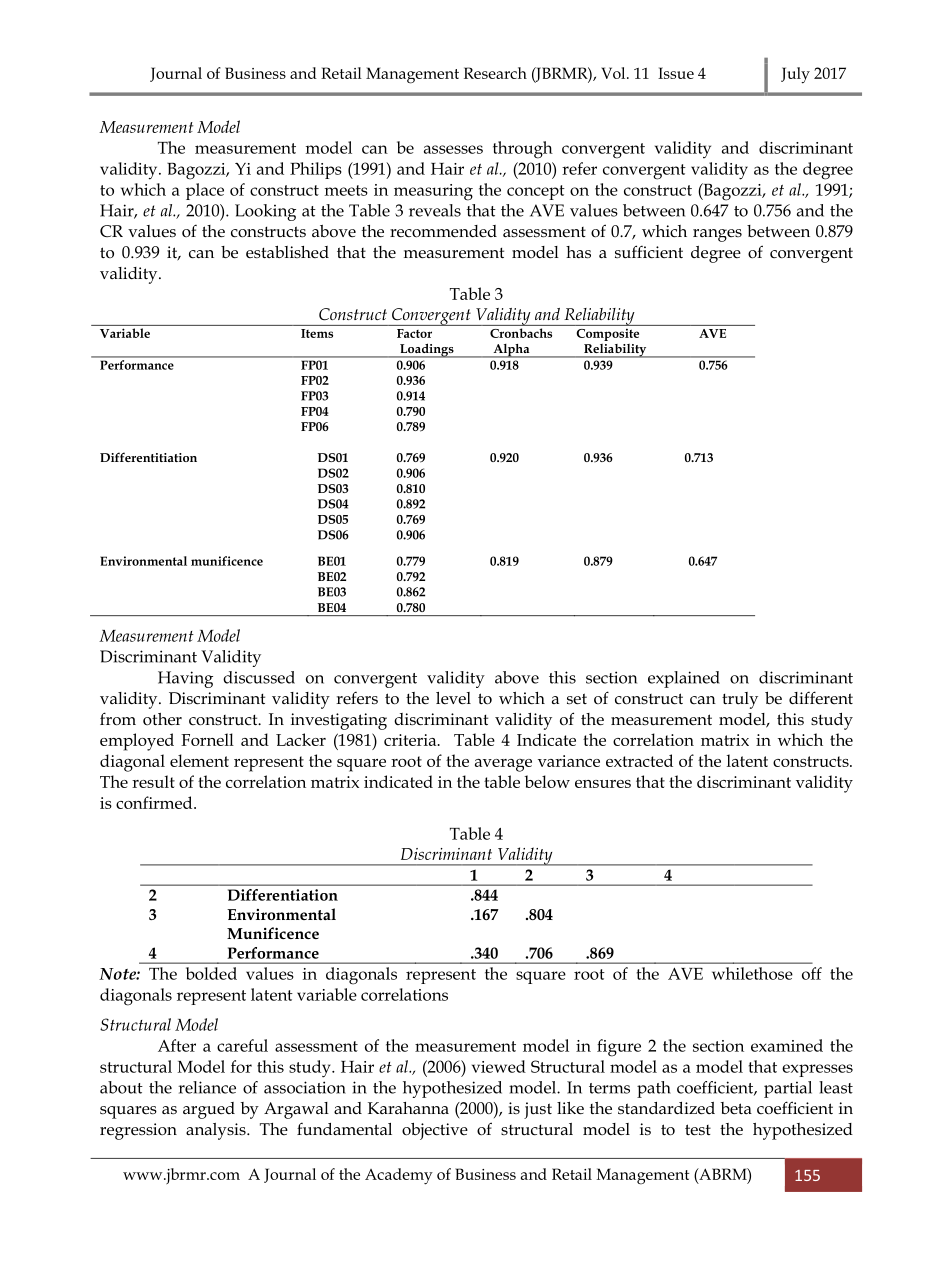  Describe the element at coordinates (185, 679) in the screenshot. I see `Having` at that location.
